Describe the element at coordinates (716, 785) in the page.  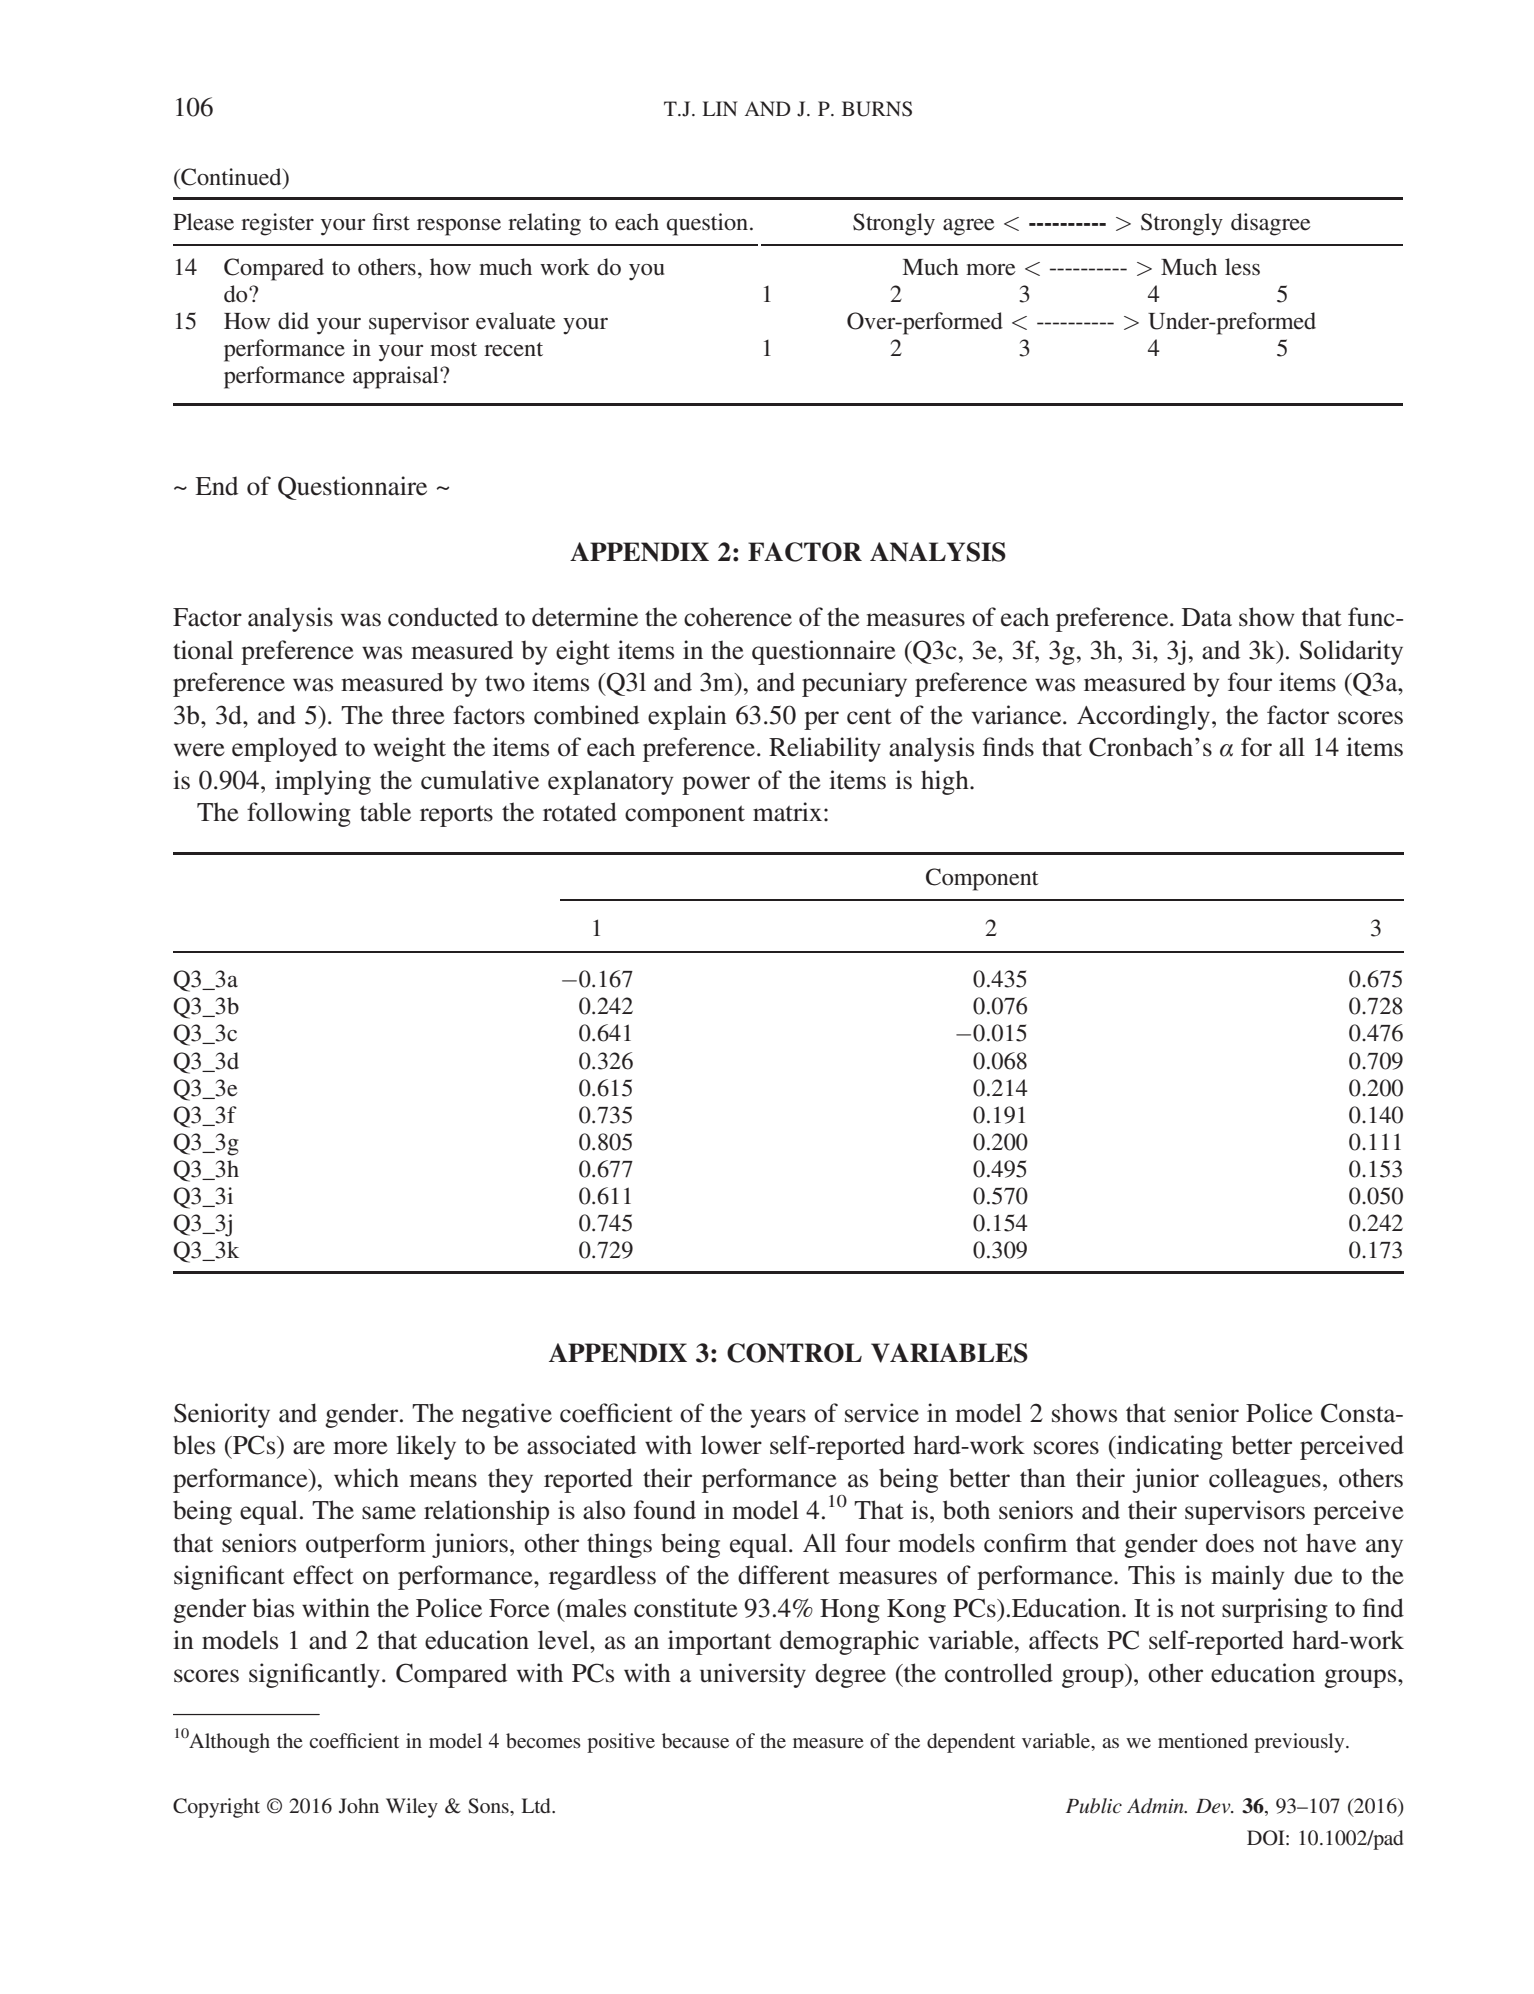
I see `power` at that location.
